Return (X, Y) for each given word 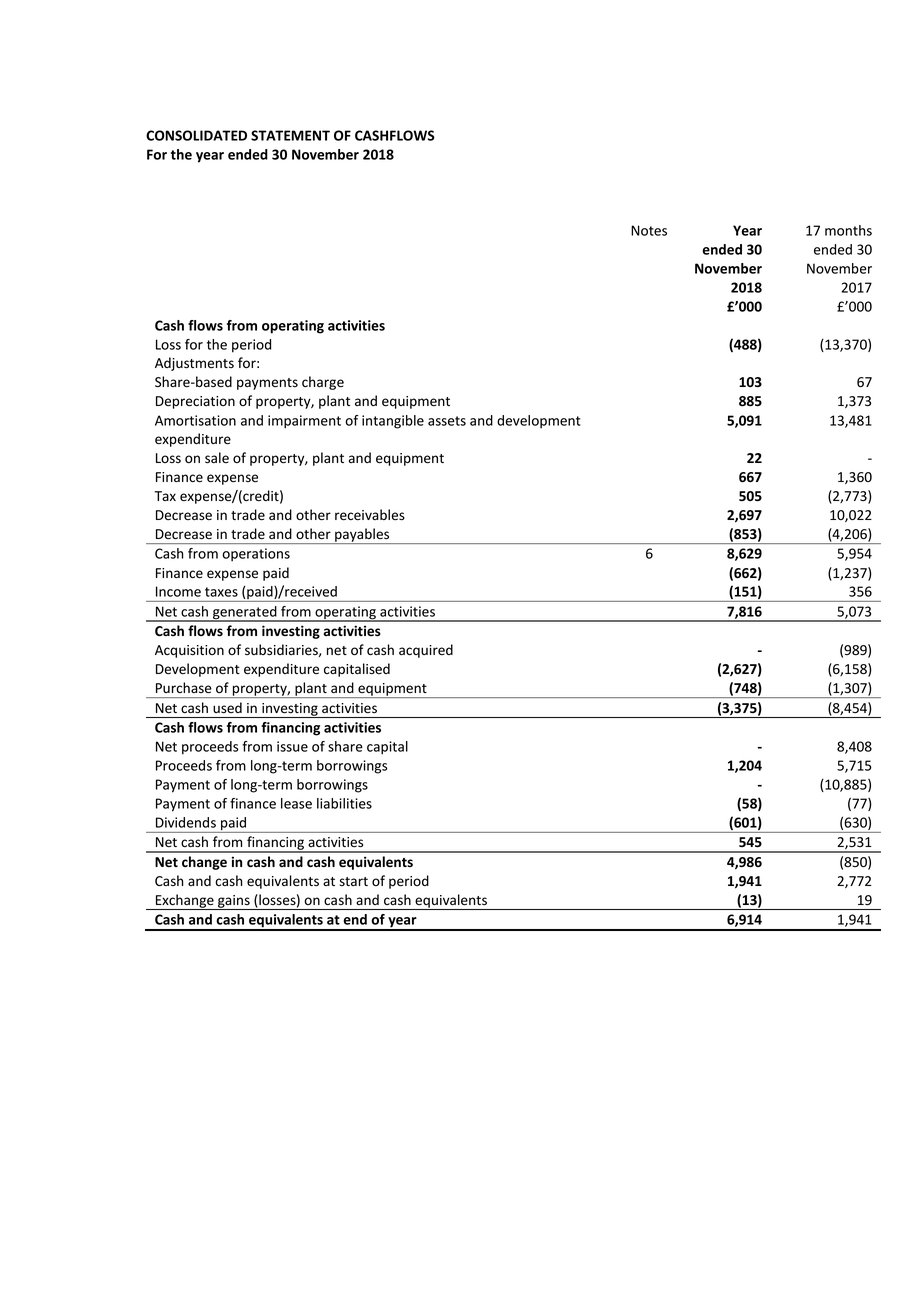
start (354, 881)
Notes (649, 230)
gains (234, 902)
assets (447, 421)
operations (256, 555)
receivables (370, 515)
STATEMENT (290, 135)
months (848, 230)
